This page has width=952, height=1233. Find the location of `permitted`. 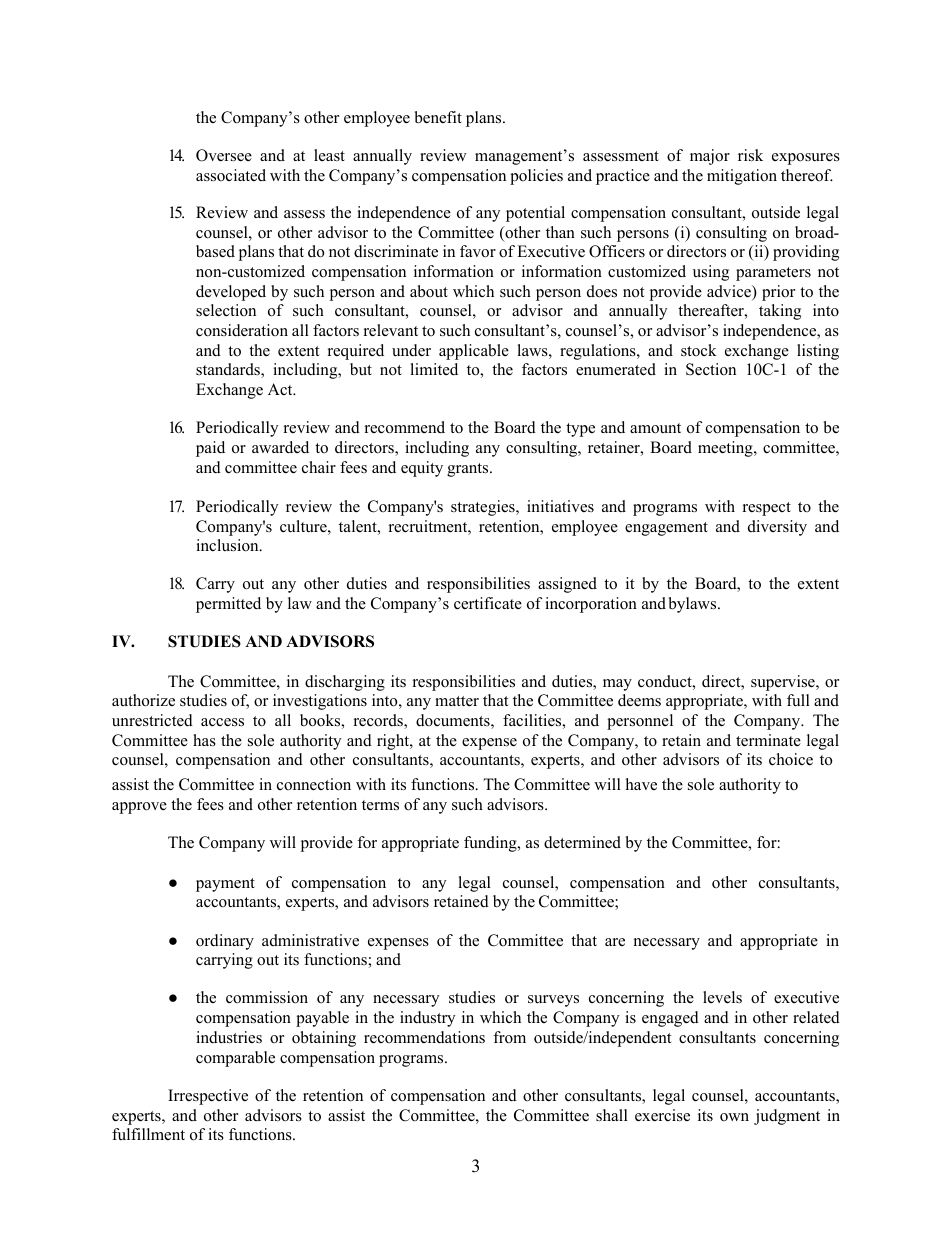

permitted is located at coordinates (228, 605).
